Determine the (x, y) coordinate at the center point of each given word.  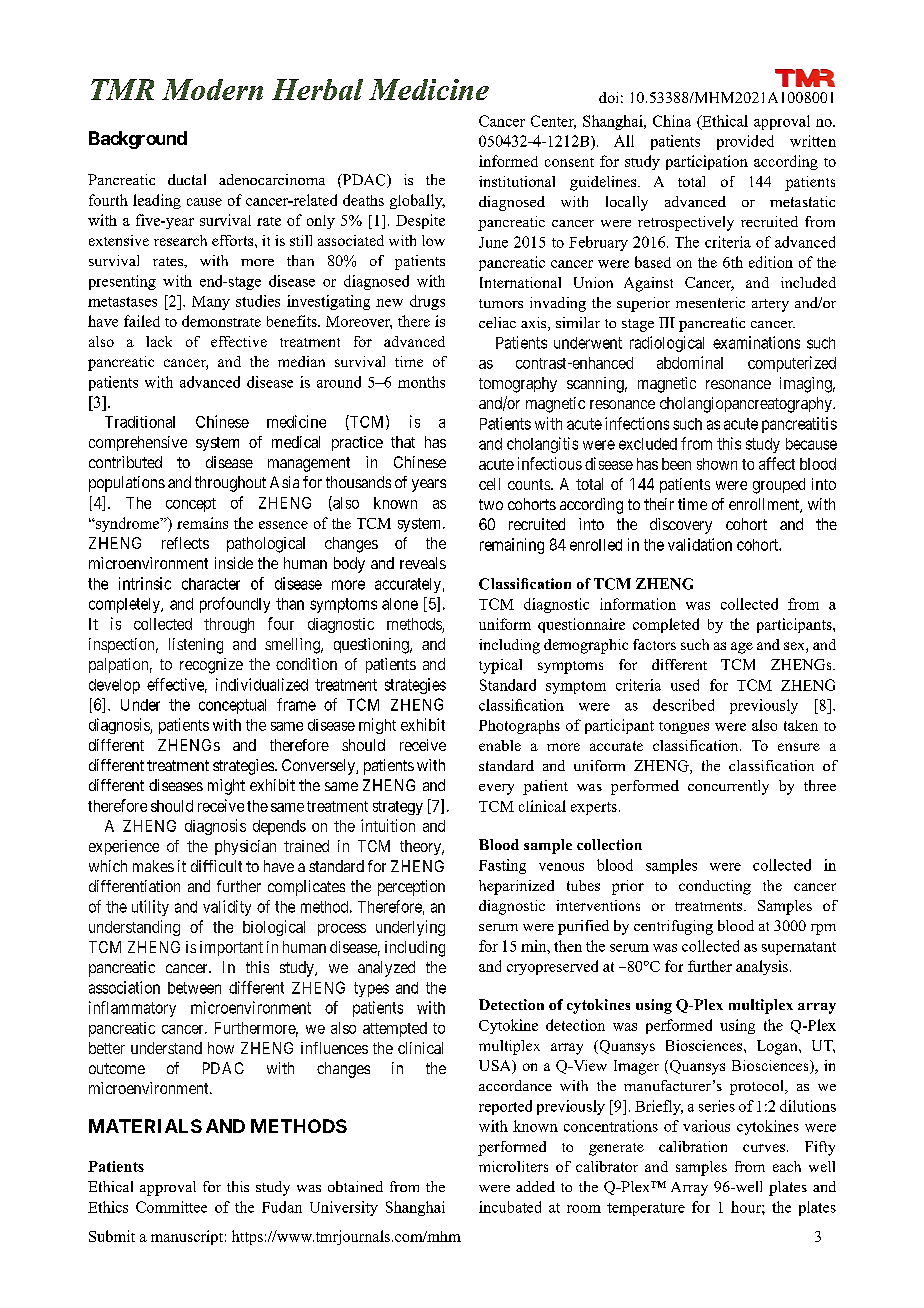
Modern (212, 89)
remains (202, 523)
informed (508, 161)
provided (745, 142)
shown (717, 464)
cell (489, 484)
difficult (216, 866)
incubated (510, 1207)
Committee (171, 1207)
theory (422, 847)
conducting (715, 887)
